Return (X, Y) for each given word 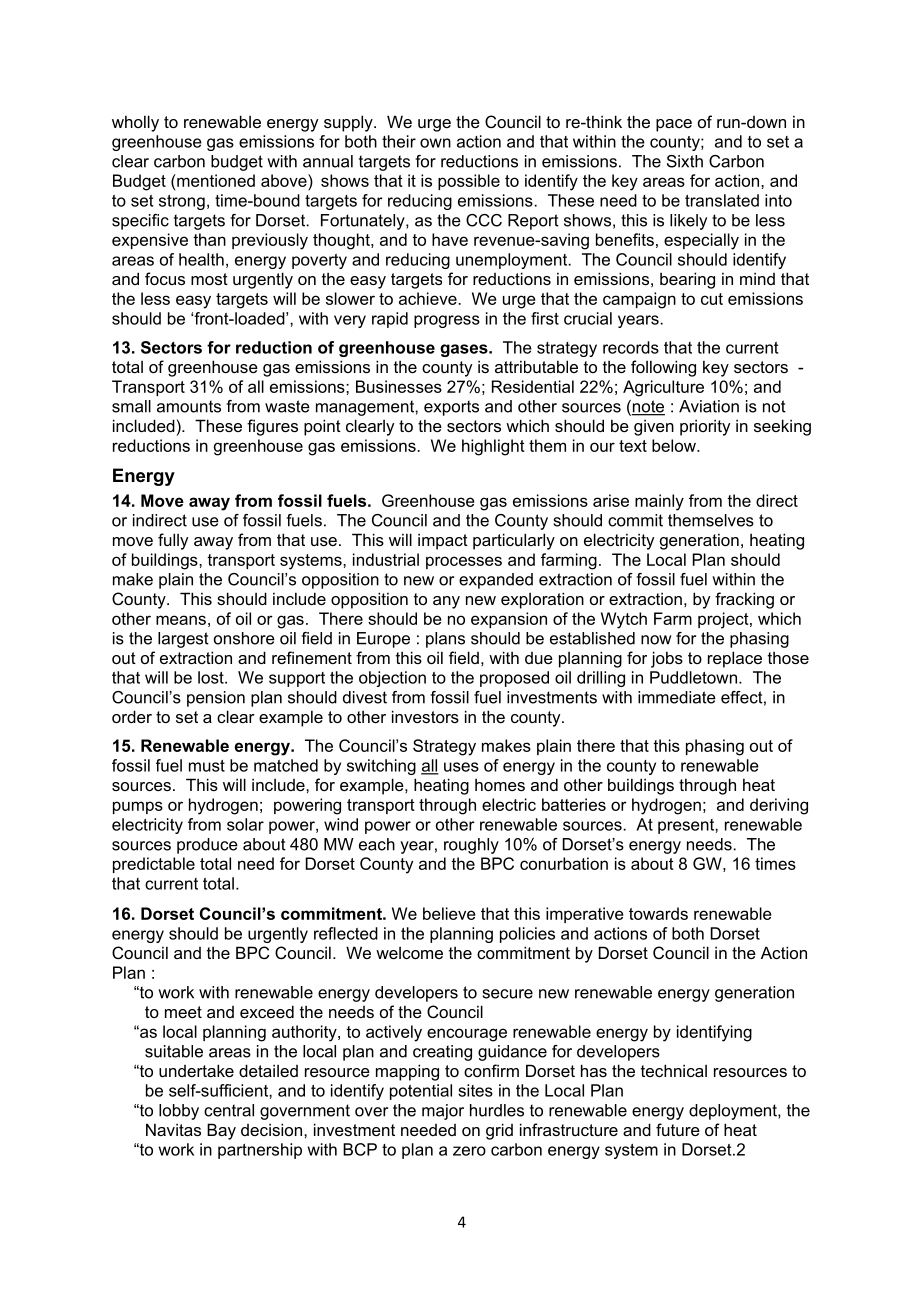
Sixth (685, 161)
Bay (221, 1131)
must (207, 766)
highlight (493, 447)
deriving (779, 806)
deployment (734, 1112)
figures (272, 427)
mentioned (215, 180)
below (675, 445)
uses (461, 767)
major (443, 1112)
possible (469, 182)
